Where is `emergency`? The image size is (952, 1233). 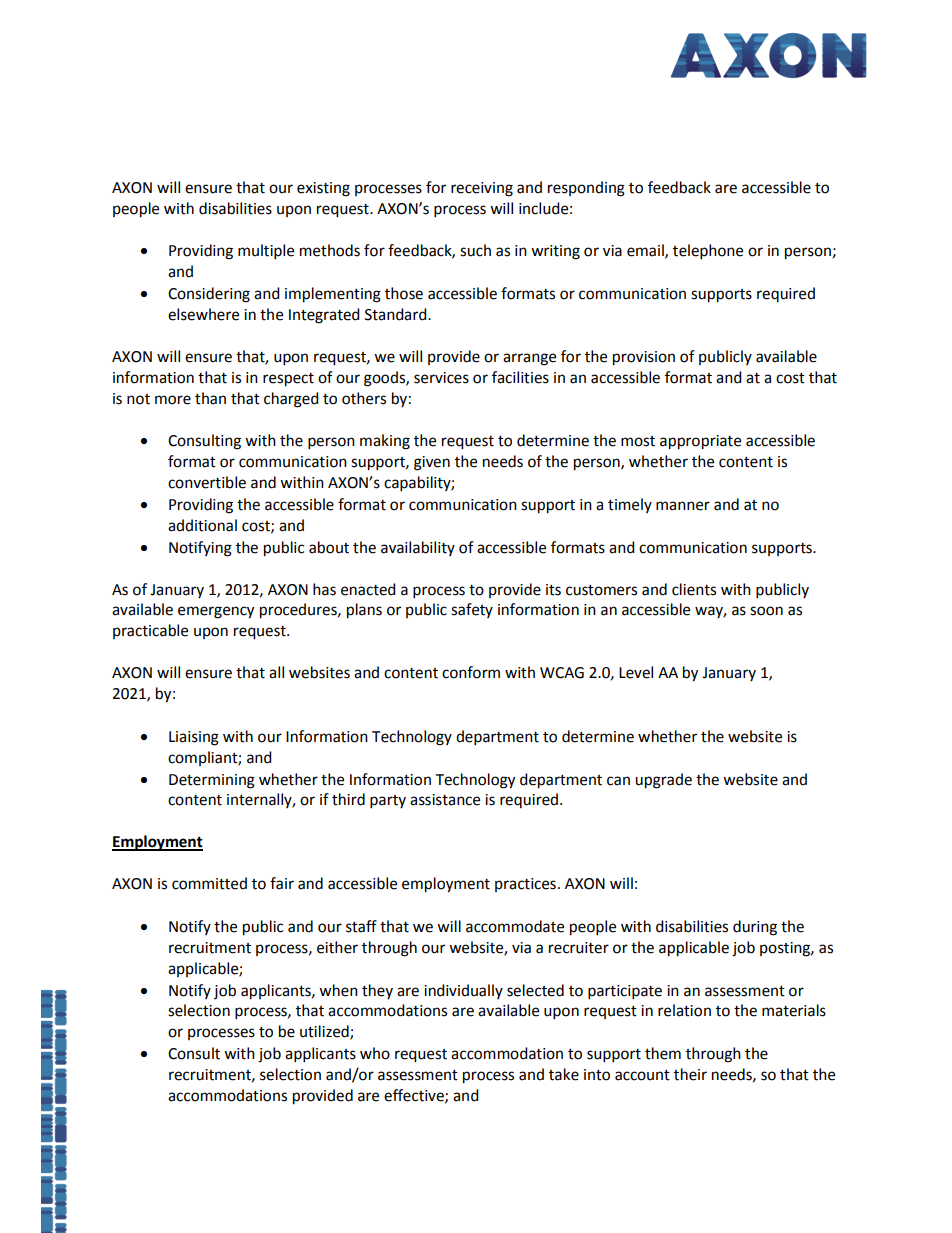
emergency is located at coordinates (216, 612).
